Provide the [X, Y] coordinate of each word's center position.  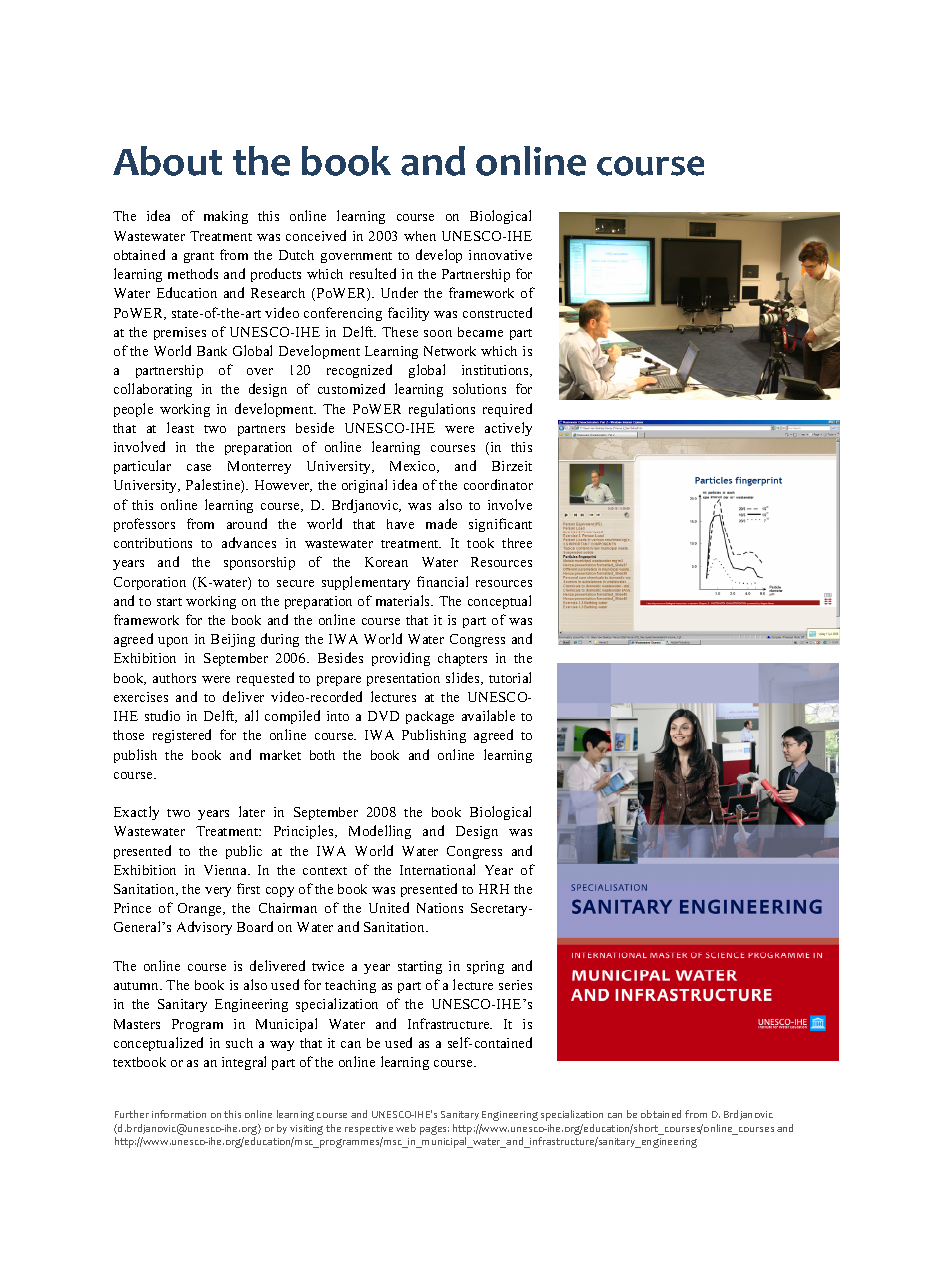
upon [173, 642]
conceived [316, 235]
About [167, 161]
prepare [339, 681]
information [179, 1114]
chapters [462, 659]
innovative [500, 255]
